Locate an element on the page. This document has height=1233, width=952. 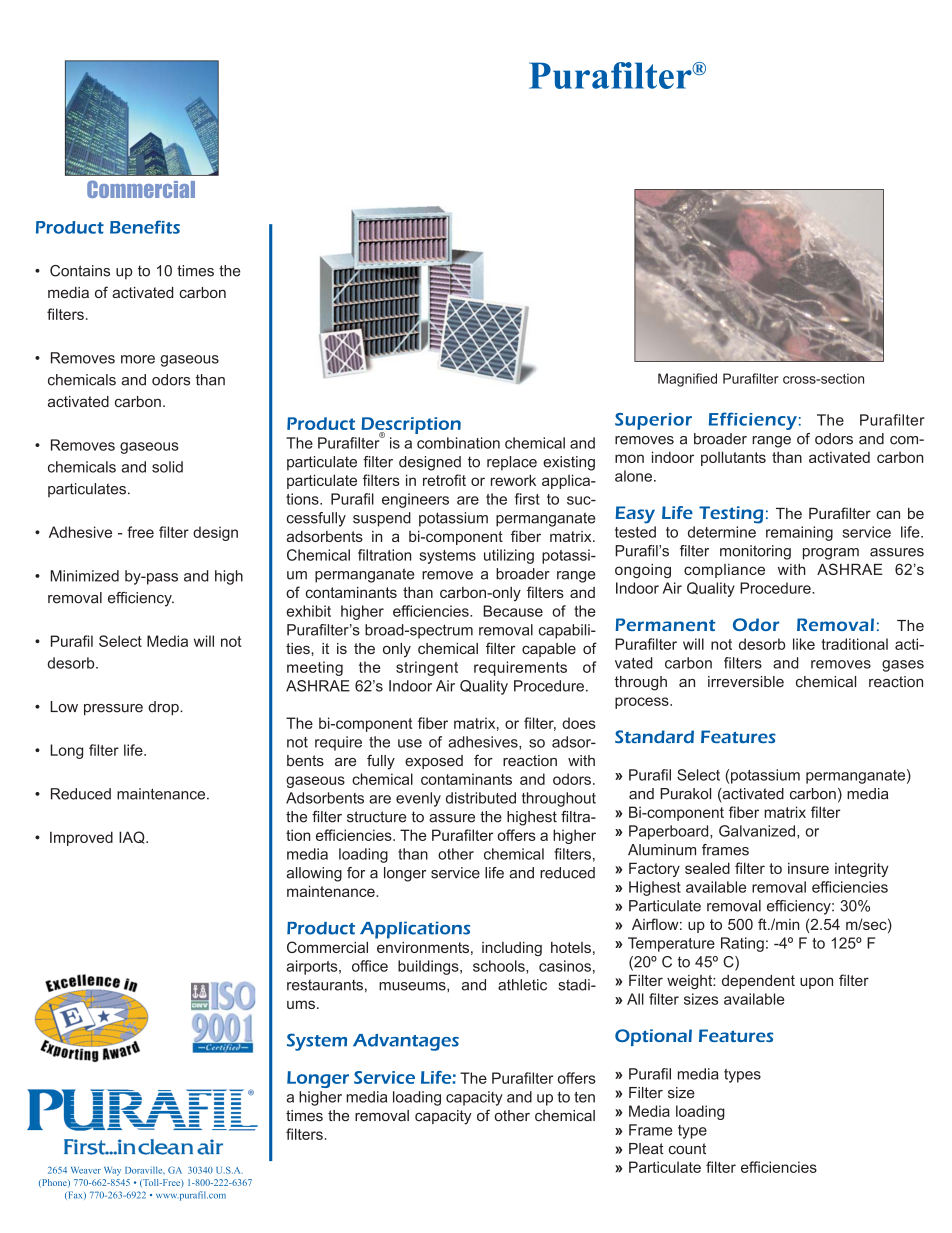
Superior is located at coordinates (653, 421).
